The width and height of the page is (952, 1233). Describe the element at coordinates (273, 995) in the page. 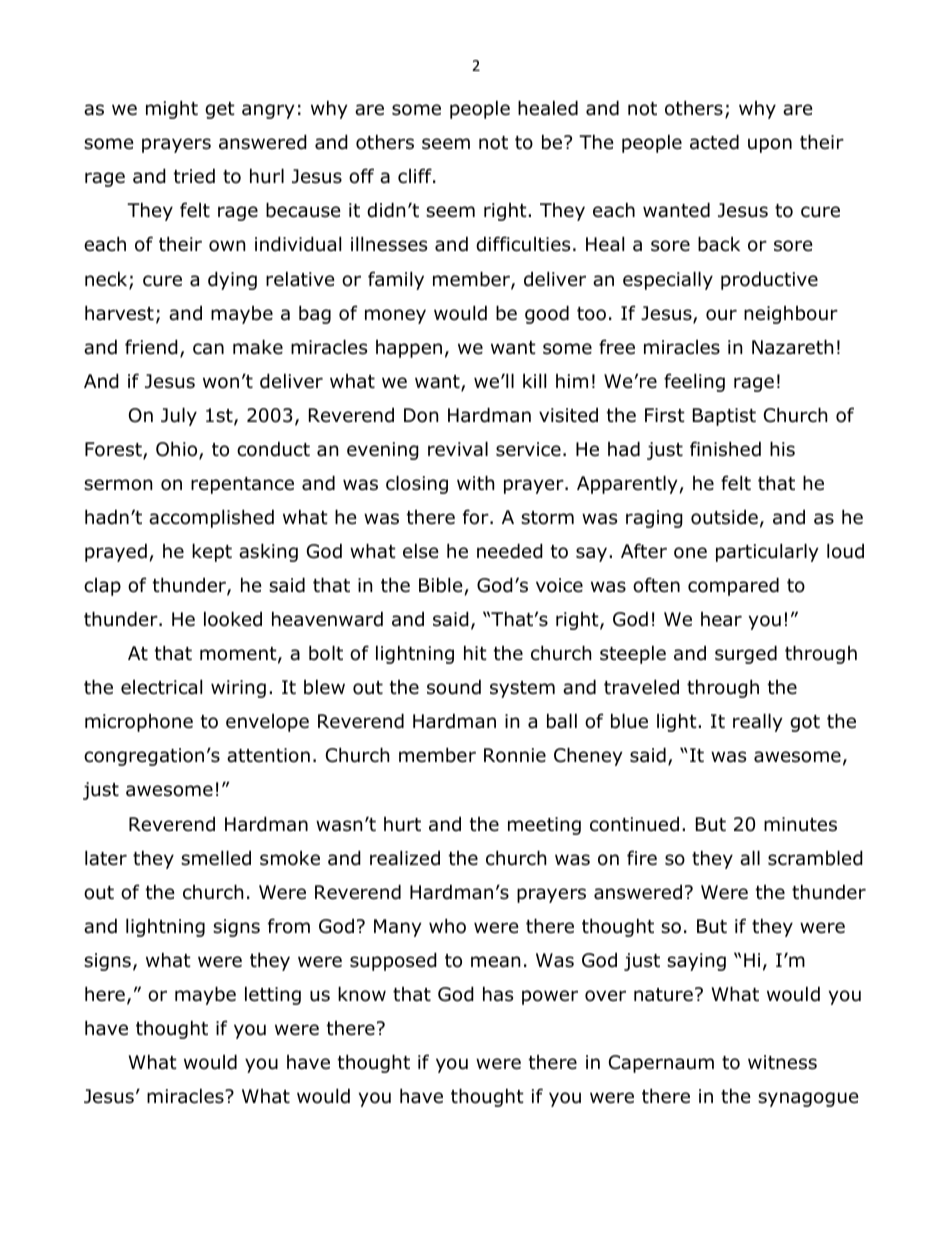

I see `letting` at that location.
